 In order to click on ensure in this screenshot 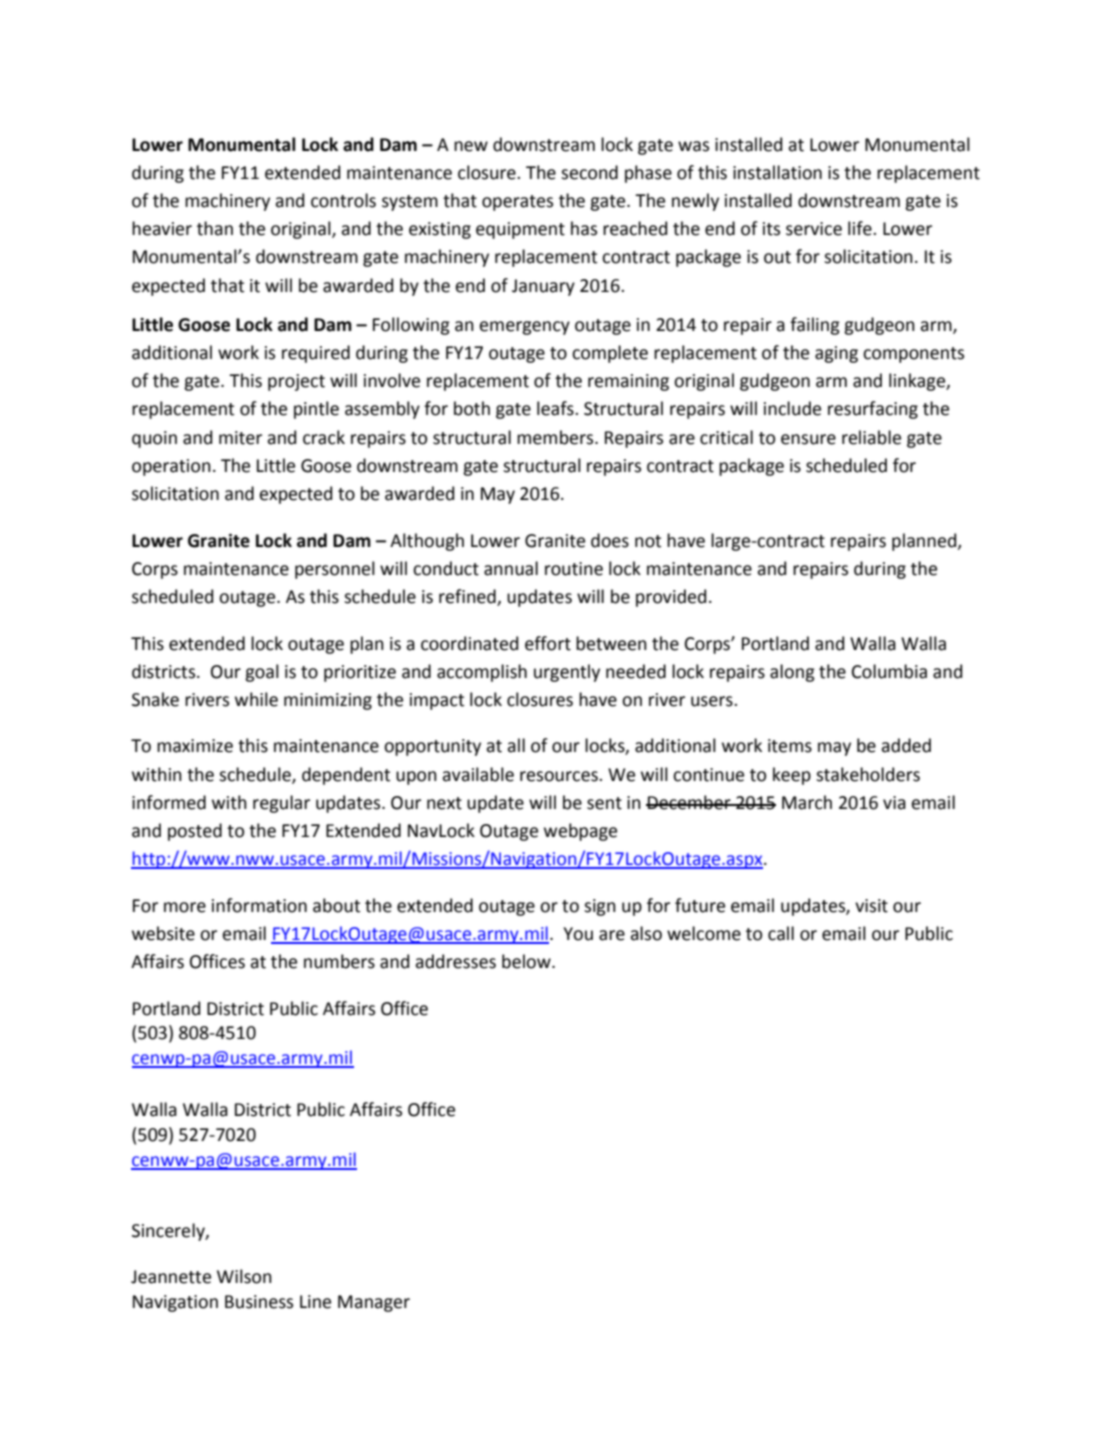, I will do `click(808, 439)`.
